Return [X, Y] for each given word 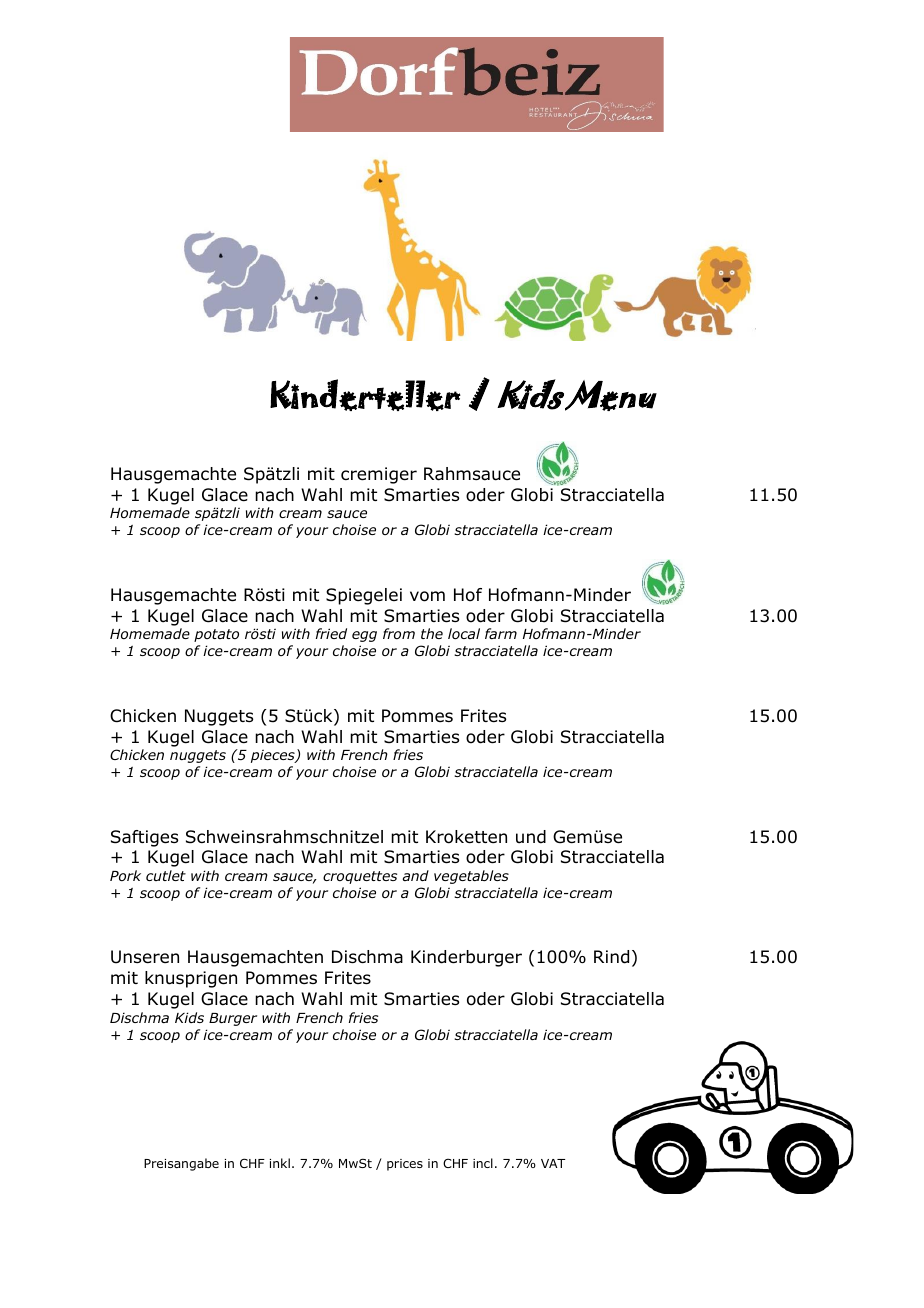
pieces [274, 756]
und [531, 837]
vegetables [471, 877]
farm [501, 633]
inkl [280, 1163]
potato [216, 635]
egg [364, 636]
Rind [611, 957]
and [416, 875]
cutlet [166, 875]
